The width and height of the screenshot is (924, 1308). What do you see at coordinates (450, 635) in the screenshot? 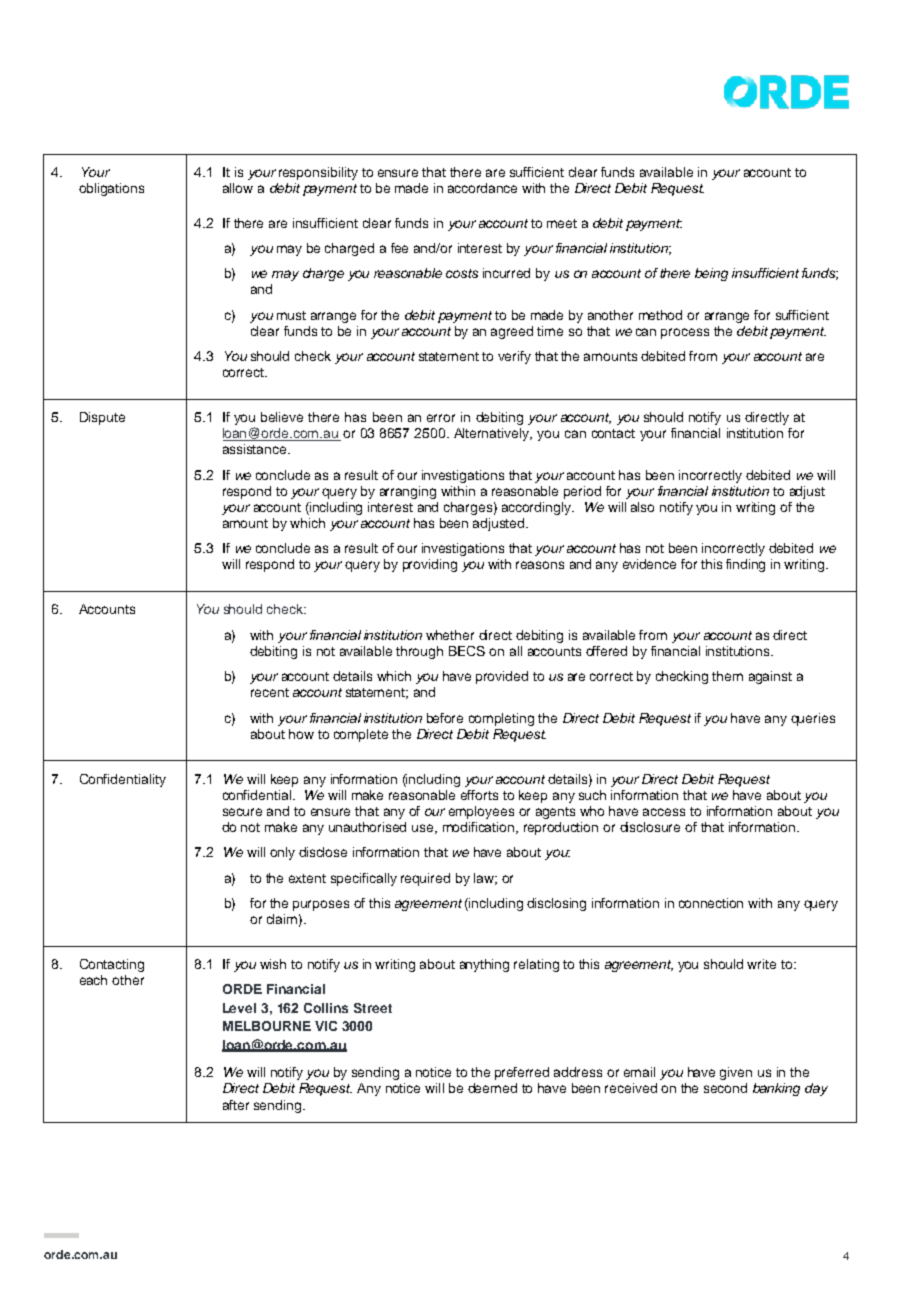
I see `whether` at bounding box center [450, 635].
